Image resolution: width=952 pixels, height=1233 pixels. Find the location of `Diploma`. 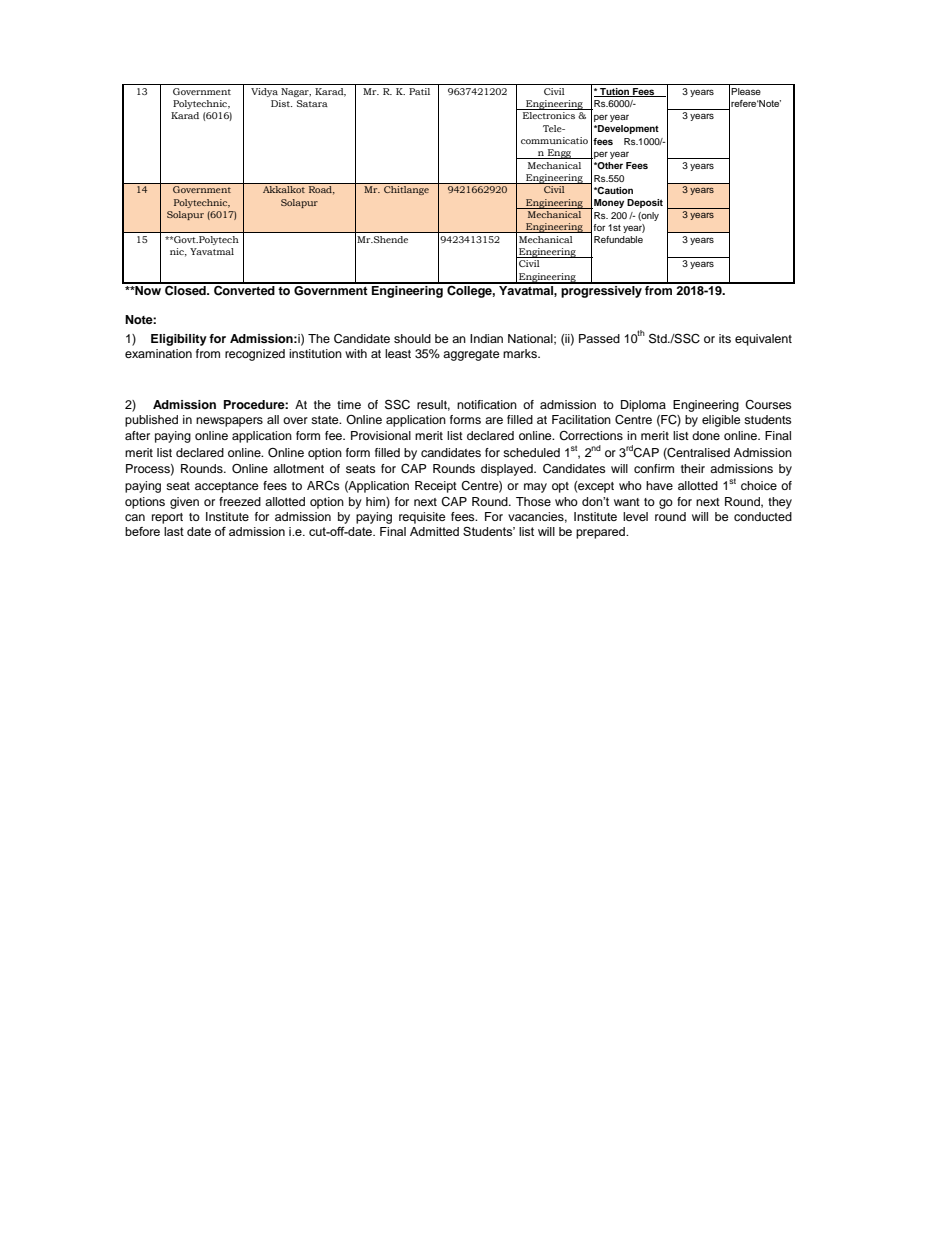

Diploma is located at coordinates (643, 406).
